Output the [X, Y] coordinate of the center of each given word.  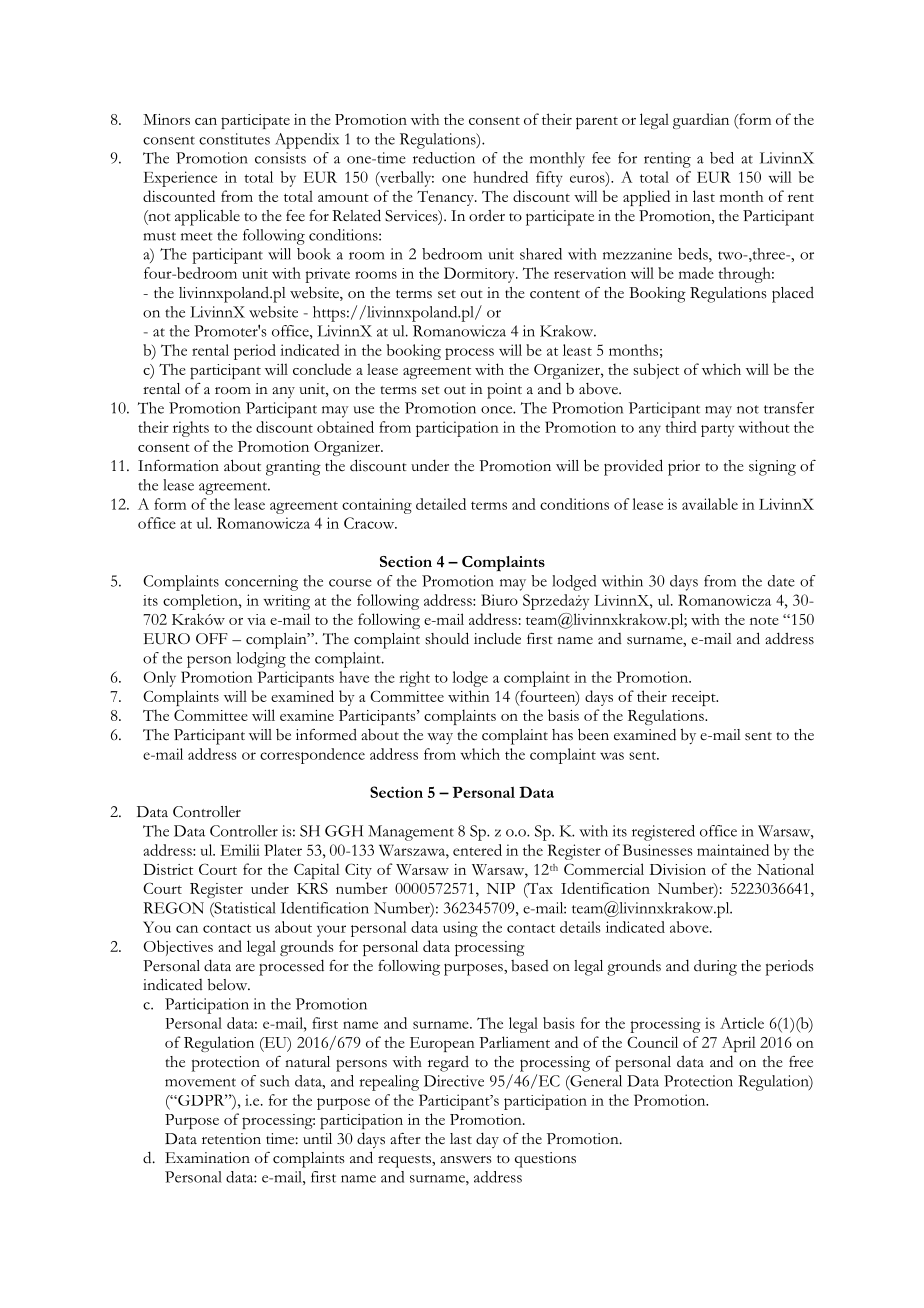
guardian [701, 121]
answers [466, 1160]
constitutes [234, 139]
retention [231, 1138]
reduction [444, 158]
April [739, 1044]
